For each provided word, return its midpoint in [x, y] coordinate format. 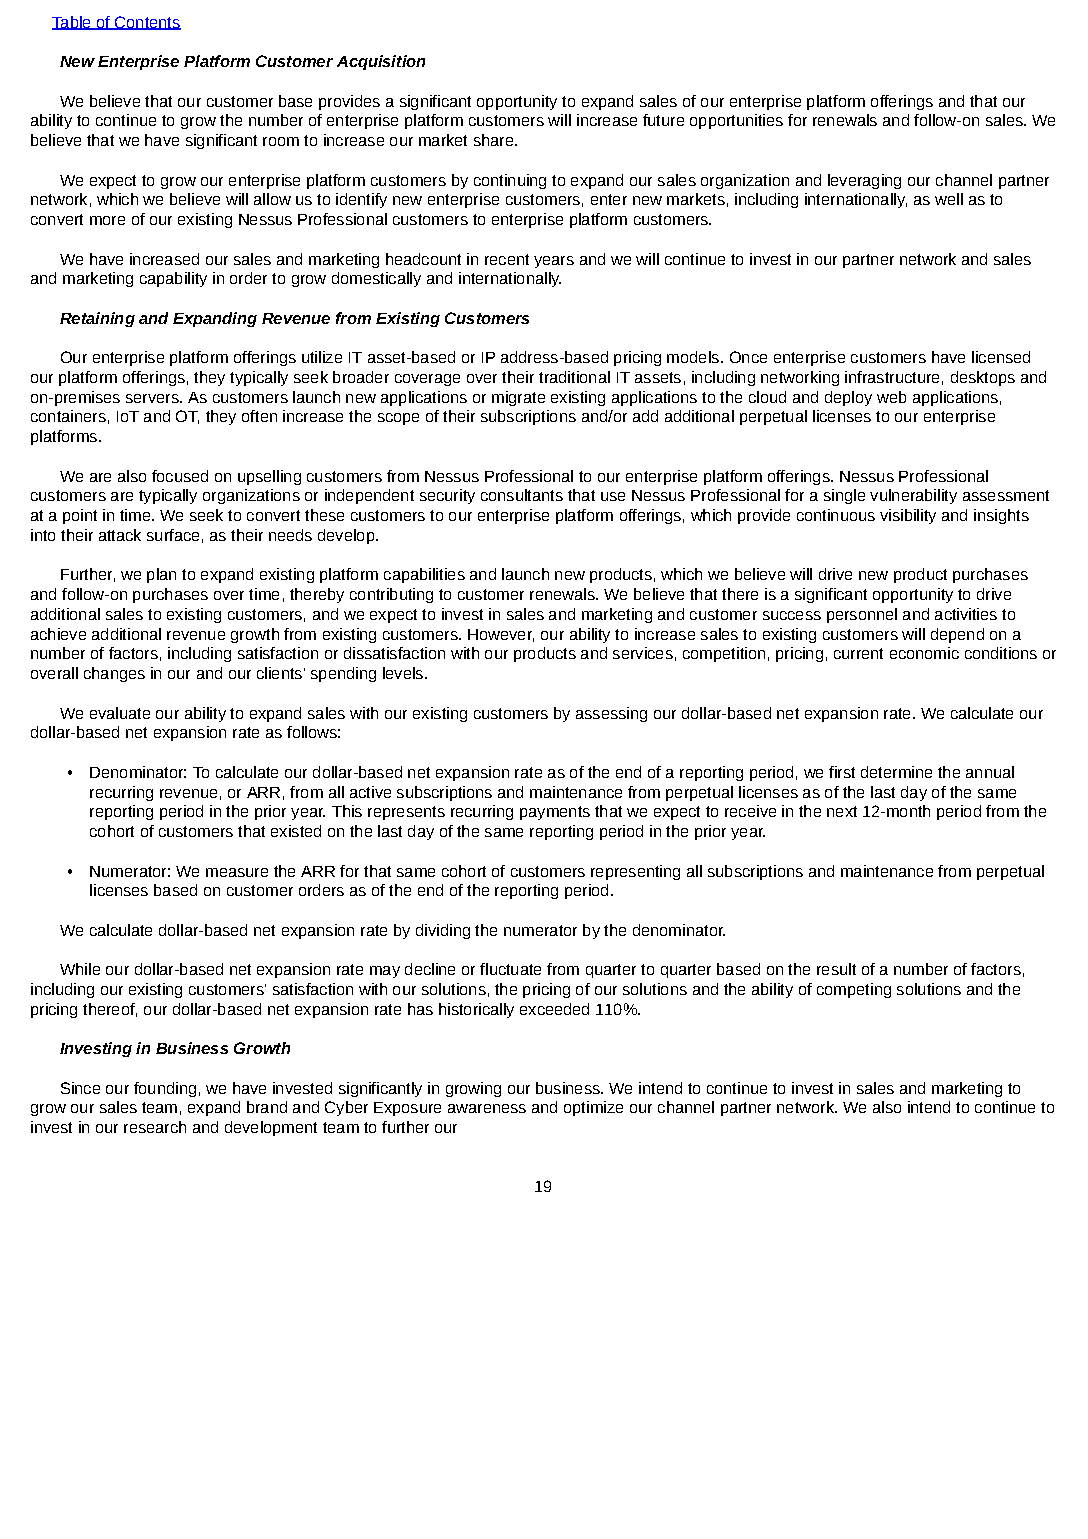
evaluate [120, 713]
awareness [487, 1108]
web [891, 397]
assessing [611, 714]
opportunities [736, 121]
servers [153, 398]
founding [165, 1089]
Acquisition [381, 62]
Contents [147, 23]
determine [896, 772]
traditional [574, 377]
